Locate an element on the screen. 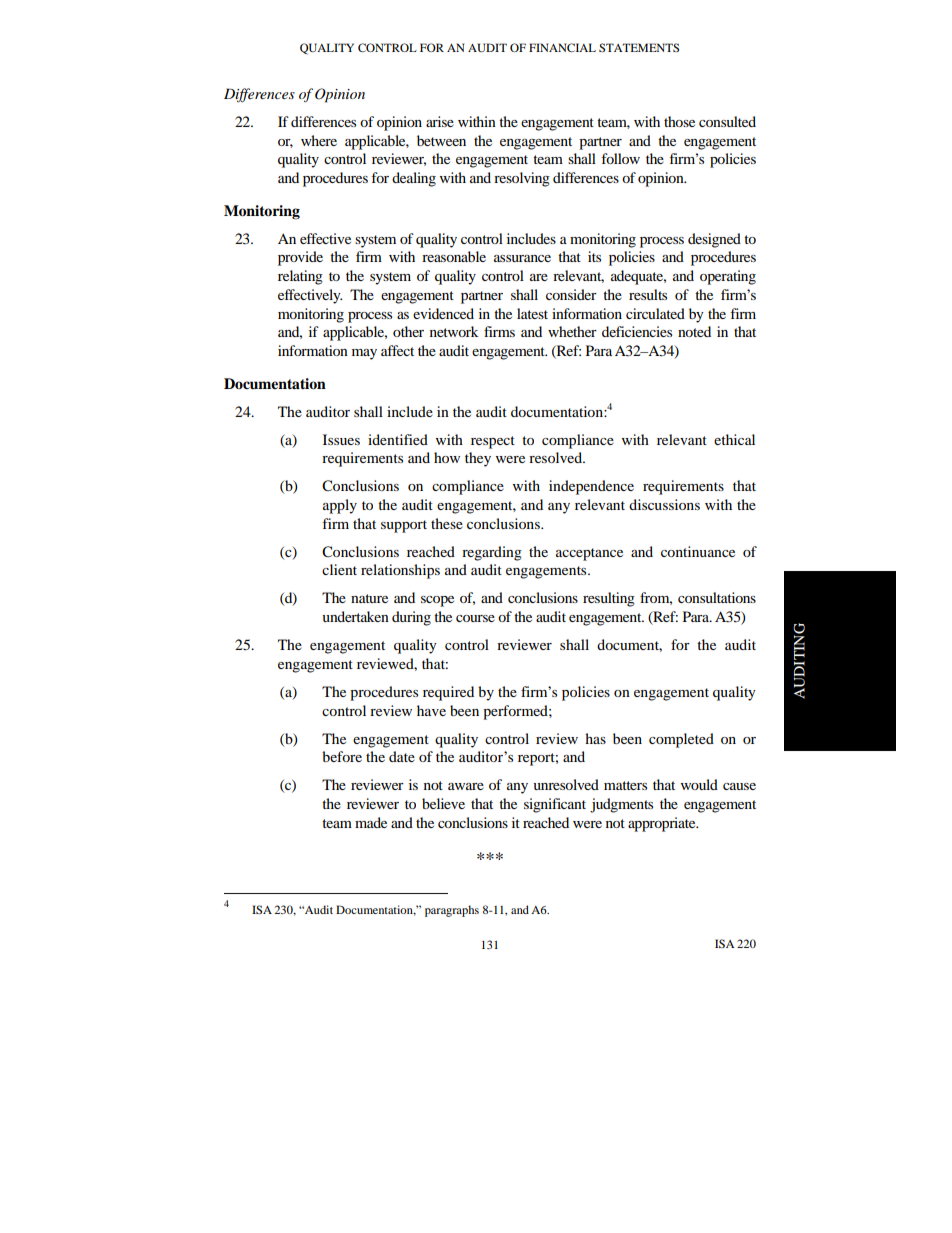 The image size is (952, 1233). where is located at coordinates (319, 140).
